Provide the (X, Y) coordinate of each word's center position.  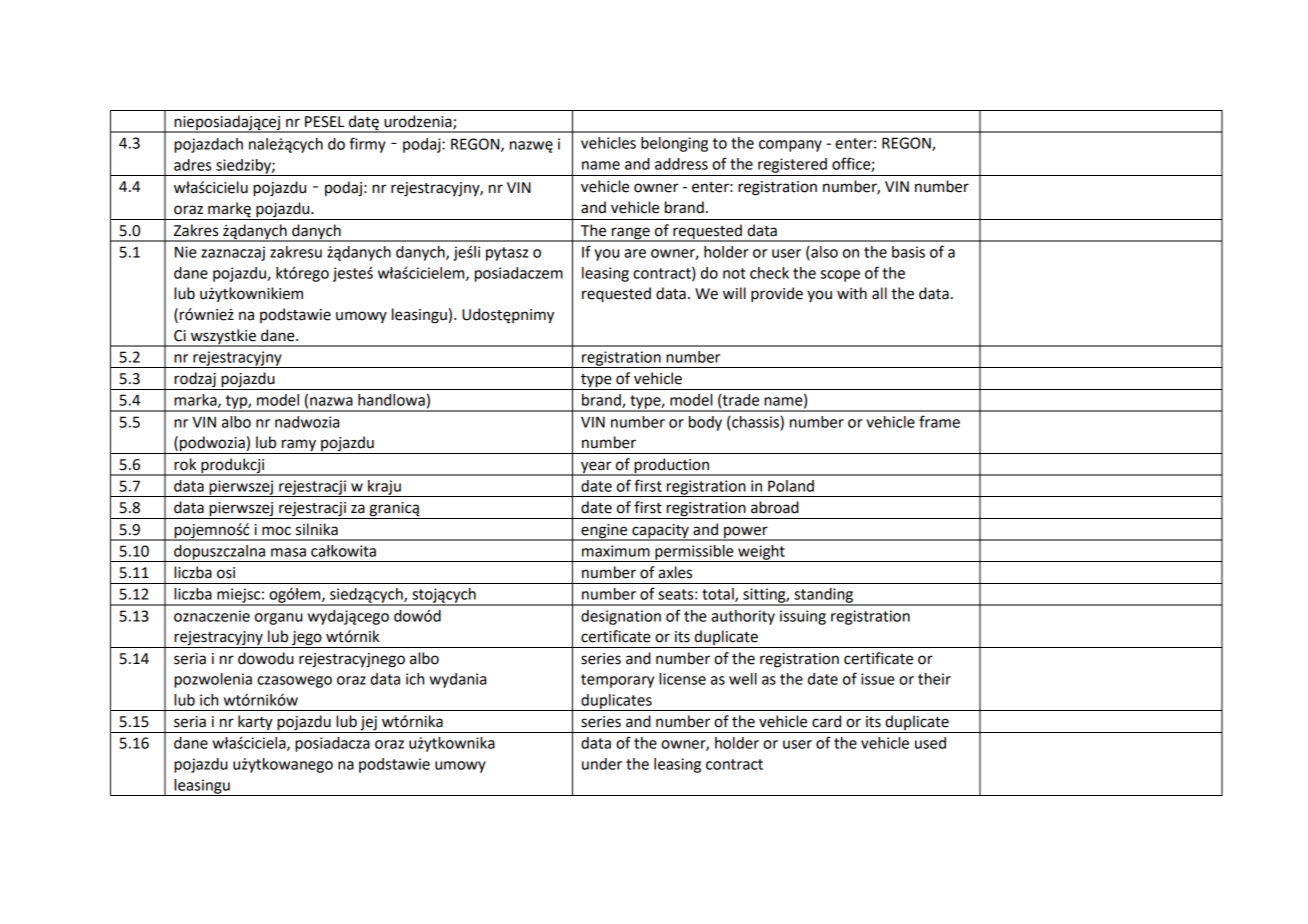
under (602, 764)
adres (192, 165)
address (681, 164)
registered (792, 165)
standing (824, 596)
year (596, 468)
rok (185, 464)
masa (288, 552)
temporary (617, 681)
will (734, 293)
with (852, 293)
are (635, 253)
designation (621, 617)
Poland (791, 486)
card (826, 721)
